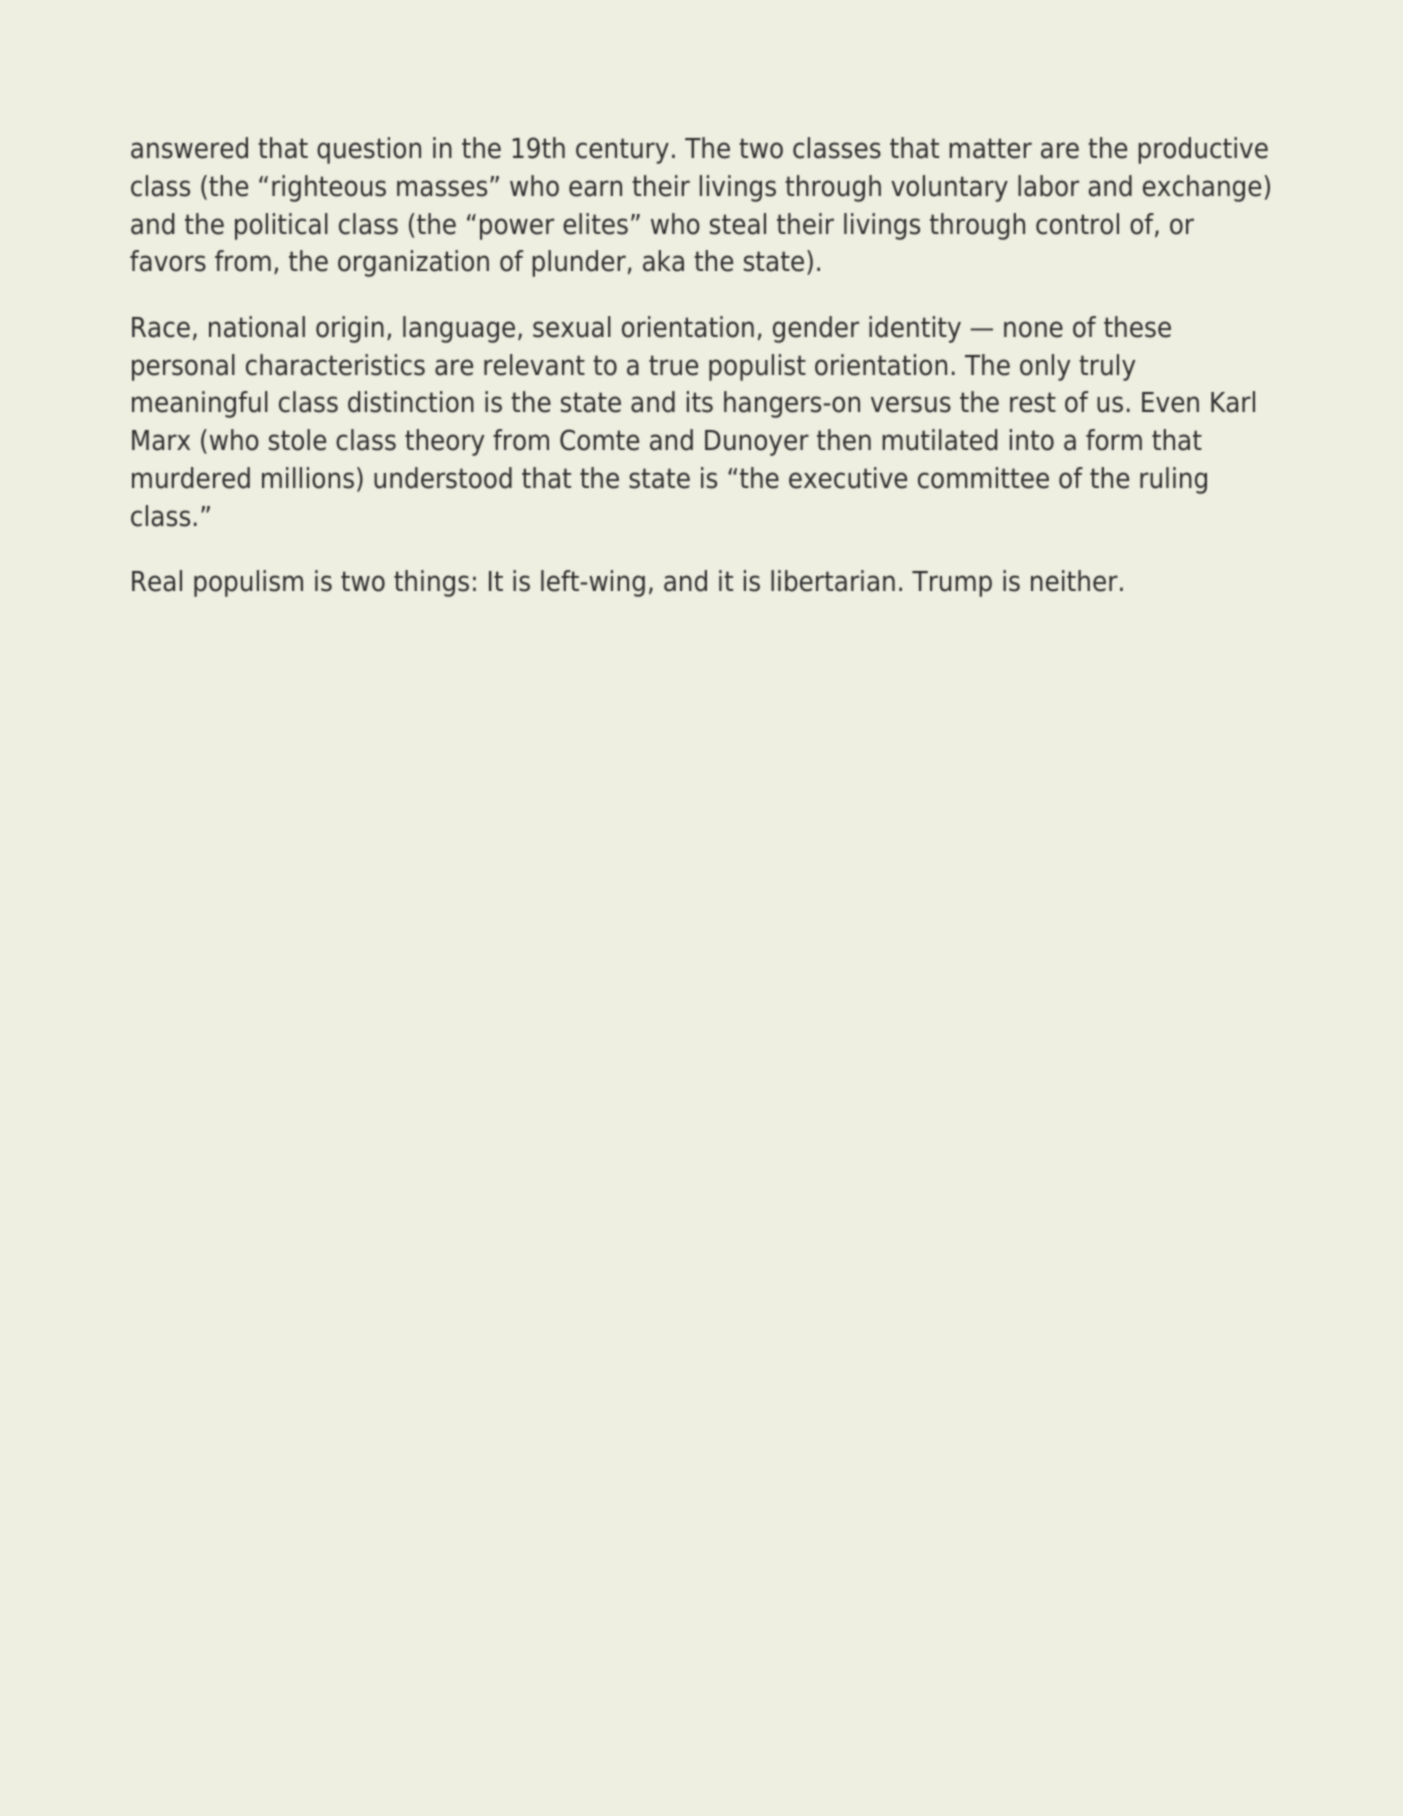 The image size is (1403, 1816). I want to click on executive, so click(848, 478).
